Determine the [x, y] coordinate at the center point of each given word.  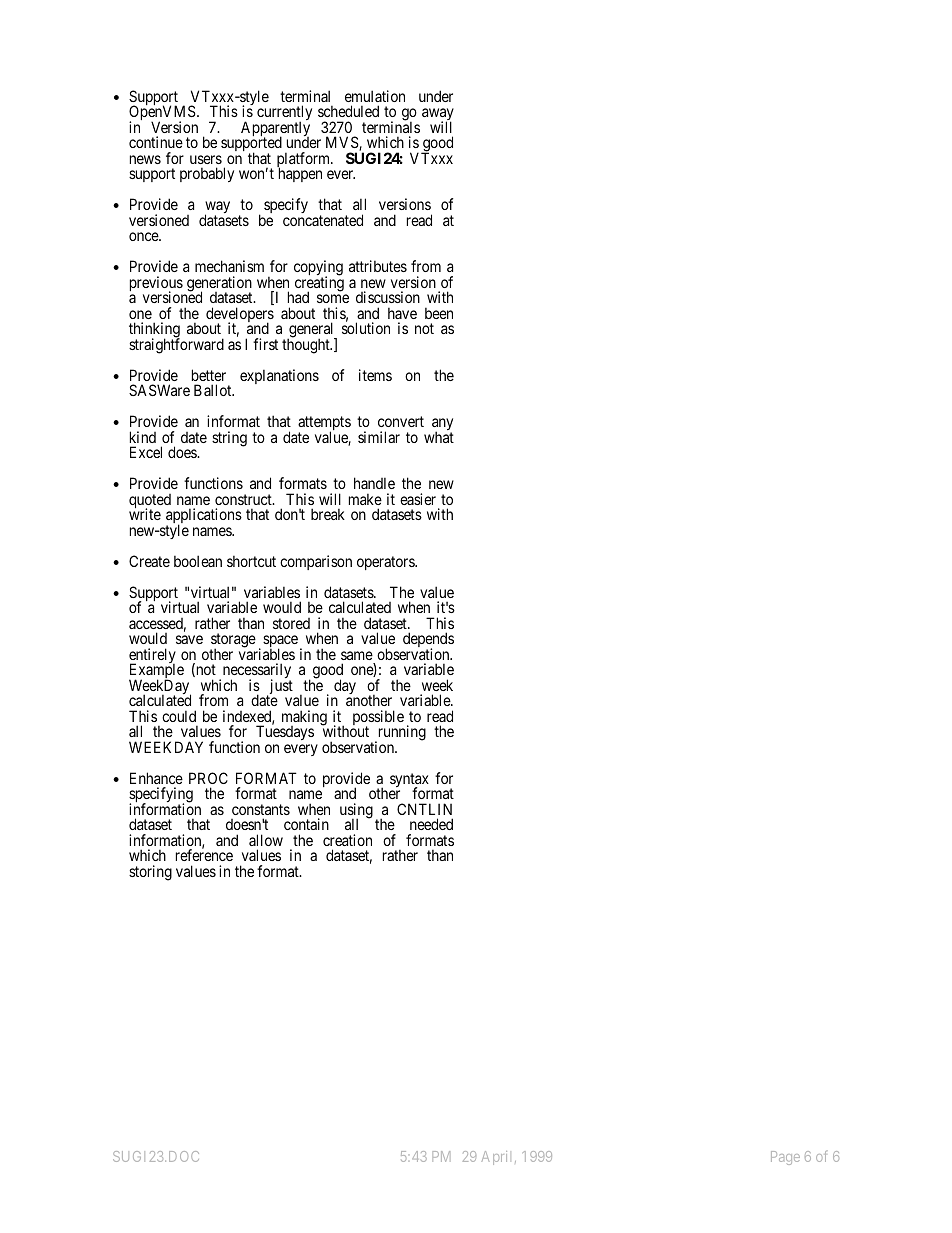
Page [785, 1158]
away [438, 116]
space [280, 643]
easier [418, 499]
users [206, 159]
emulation [375, 96]
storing [150, 873]
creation [347, 840]
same [357, 655]
